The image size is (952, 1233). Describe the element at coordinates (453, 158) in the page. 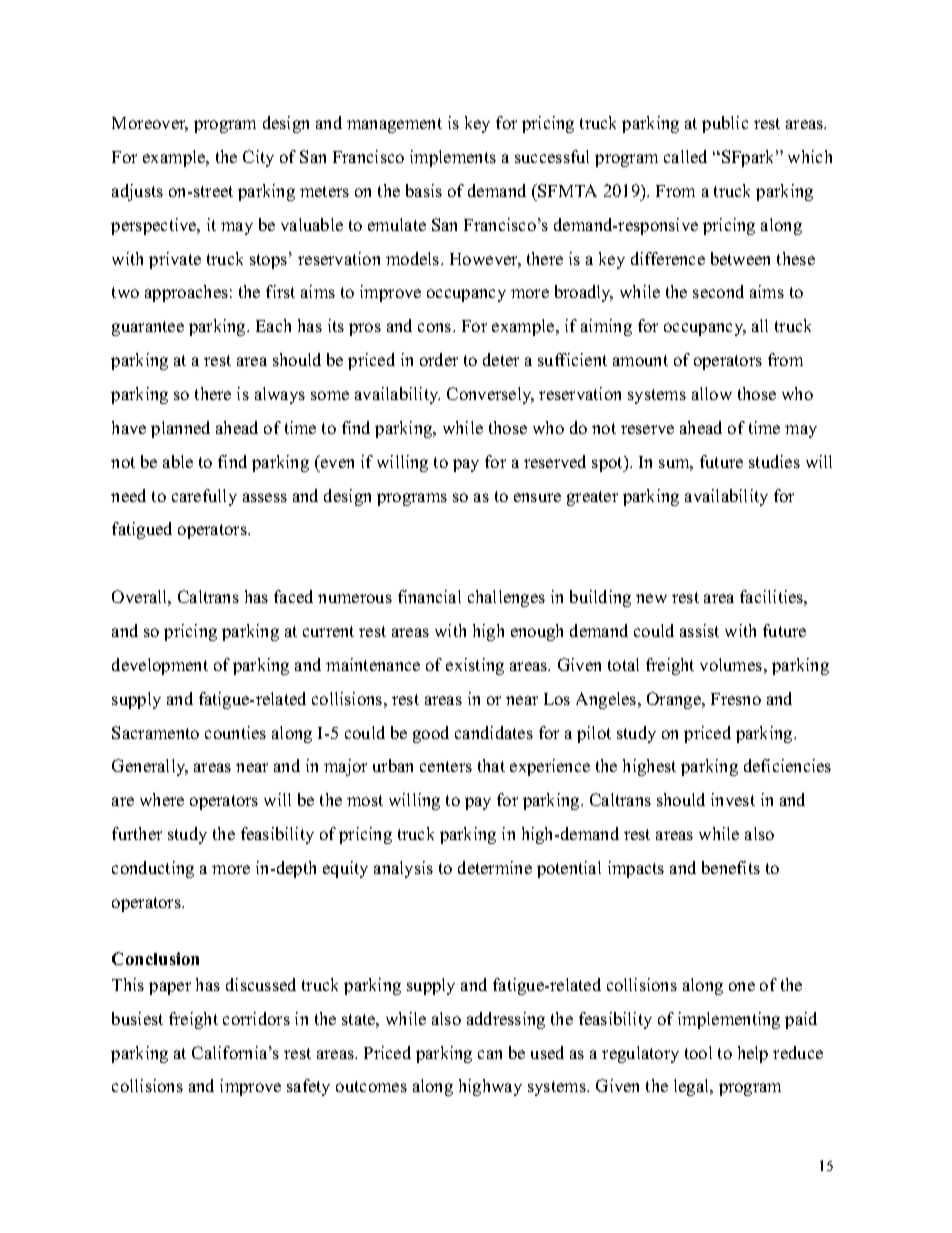

I see `implements` at that location.
